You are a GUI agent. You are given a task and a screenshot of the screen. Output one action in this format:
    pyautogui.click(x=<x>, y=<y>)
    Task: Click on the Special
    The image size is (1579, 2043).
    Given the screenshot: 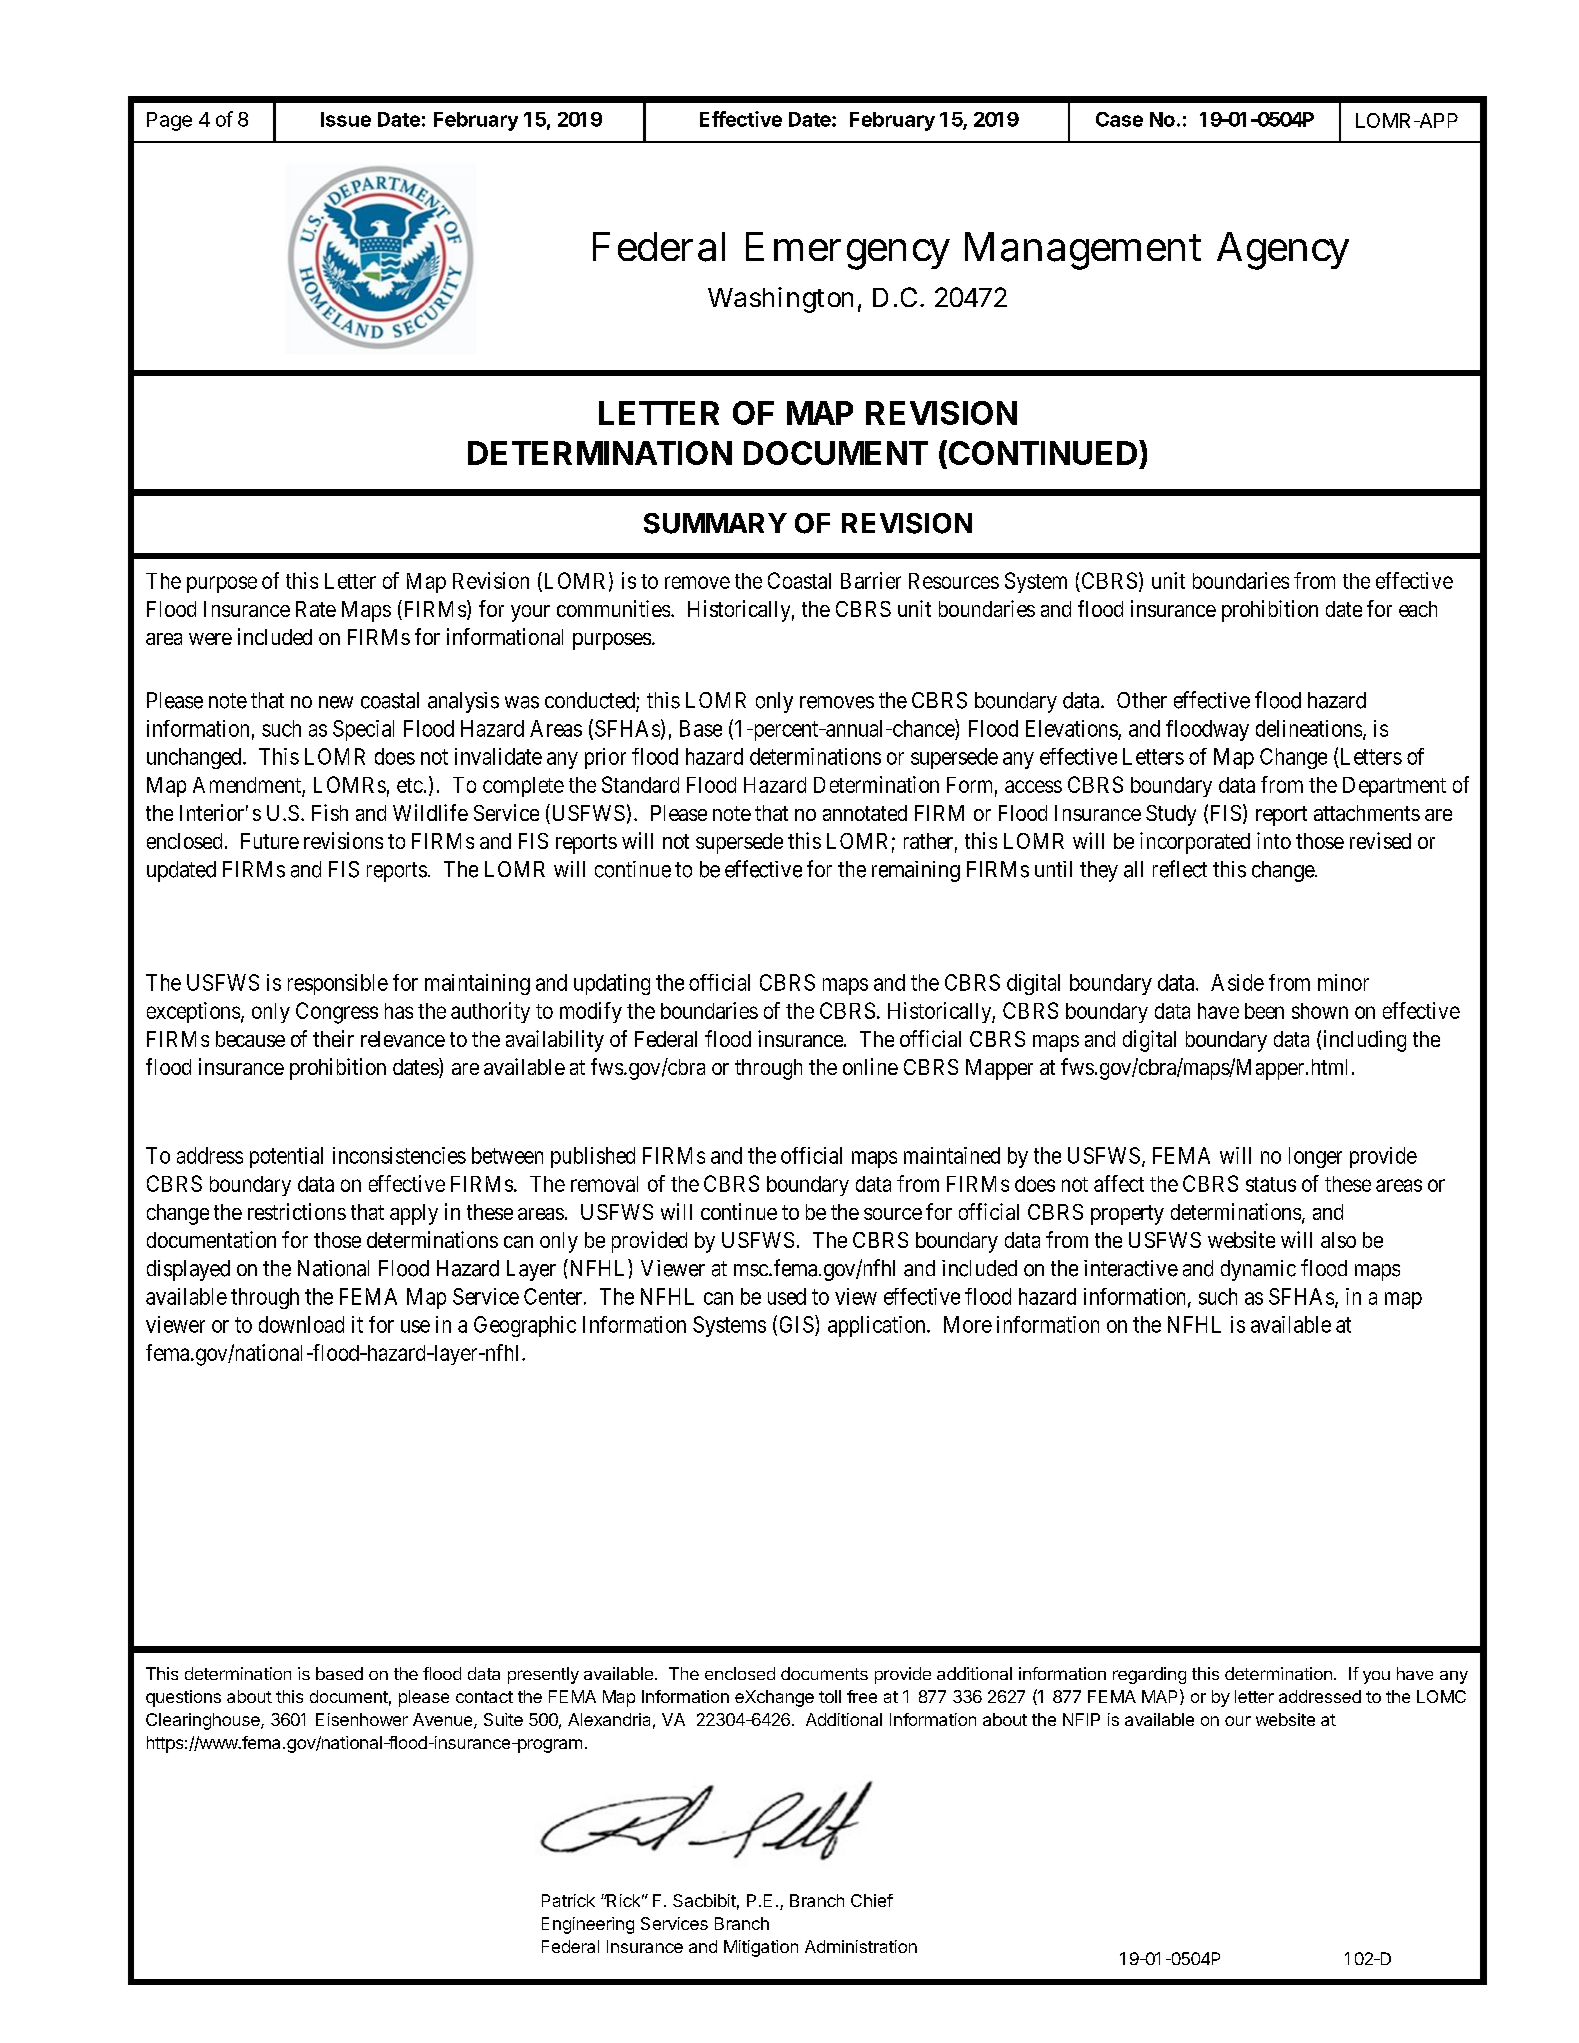 What is the action you would take?
    pyautogui.click(x=363, y=730)
